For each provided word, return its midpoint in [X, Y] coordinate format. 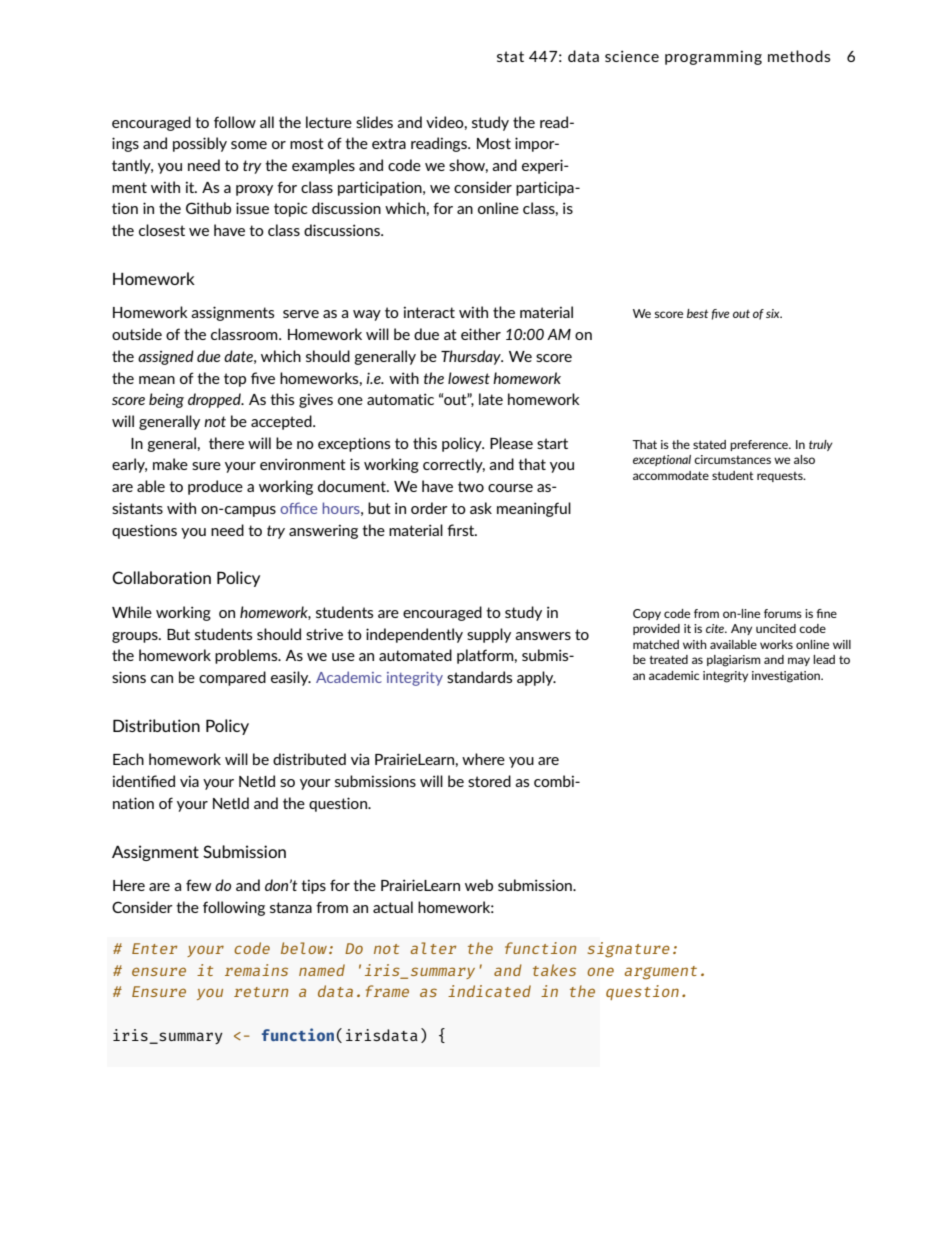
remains [256, 970]
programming [713, 57]
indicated [489, 991]
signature [628, 950]
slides [374, 122]
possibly [200, 144]
